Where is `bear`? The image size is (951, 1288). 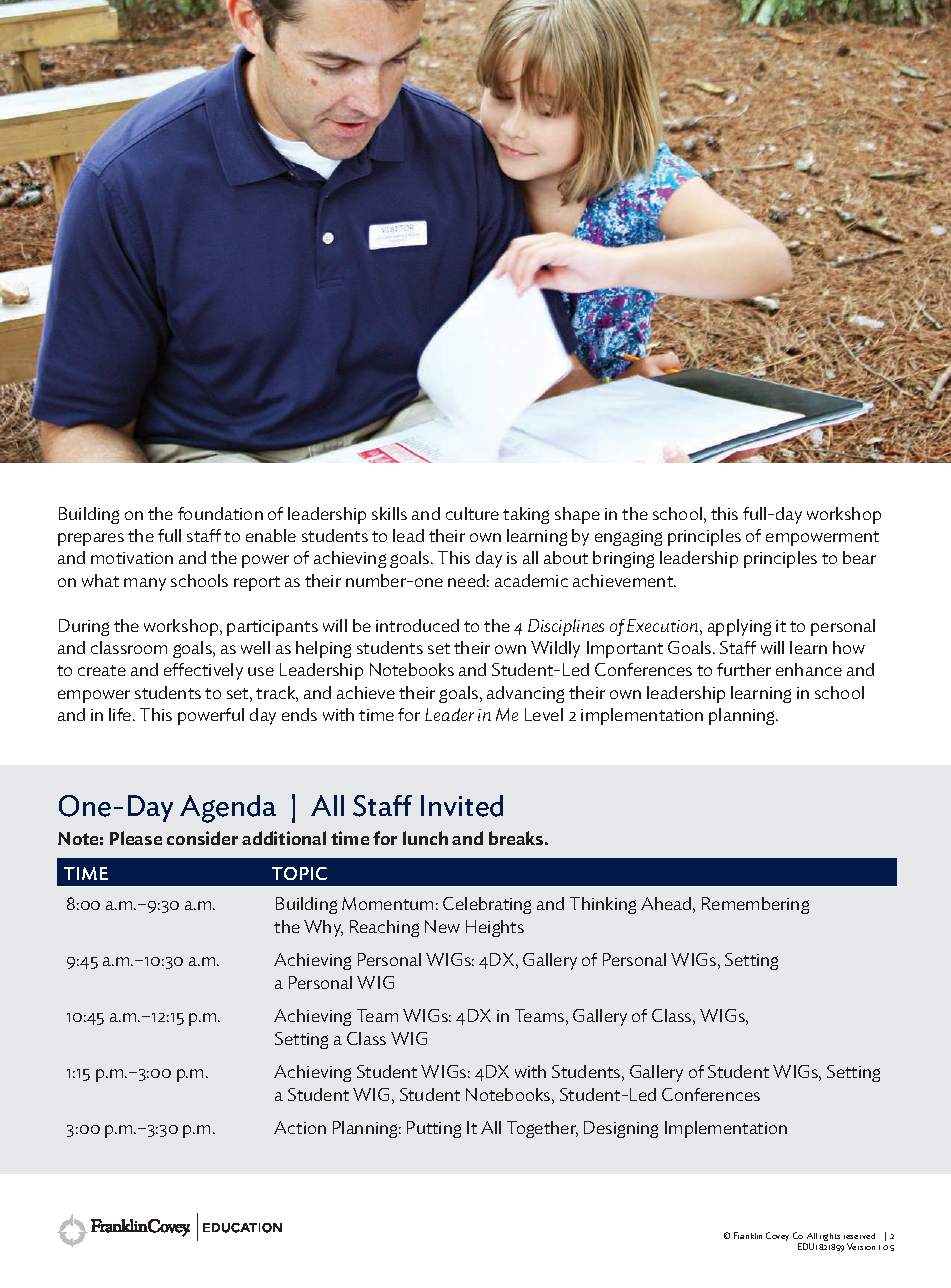 bear is located at coordinates (859, 557).
